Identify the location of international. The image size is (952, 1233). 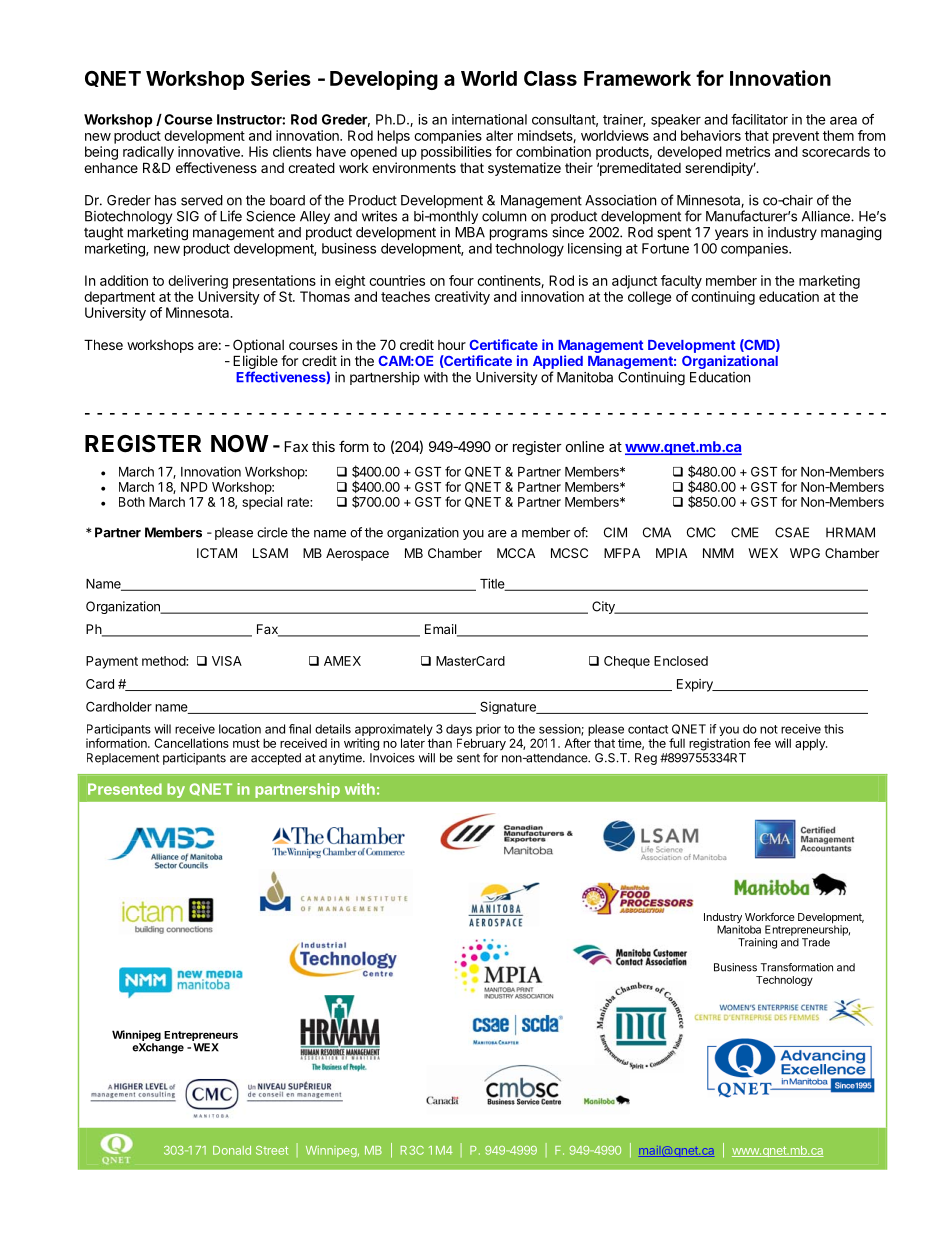
(489, 119).
